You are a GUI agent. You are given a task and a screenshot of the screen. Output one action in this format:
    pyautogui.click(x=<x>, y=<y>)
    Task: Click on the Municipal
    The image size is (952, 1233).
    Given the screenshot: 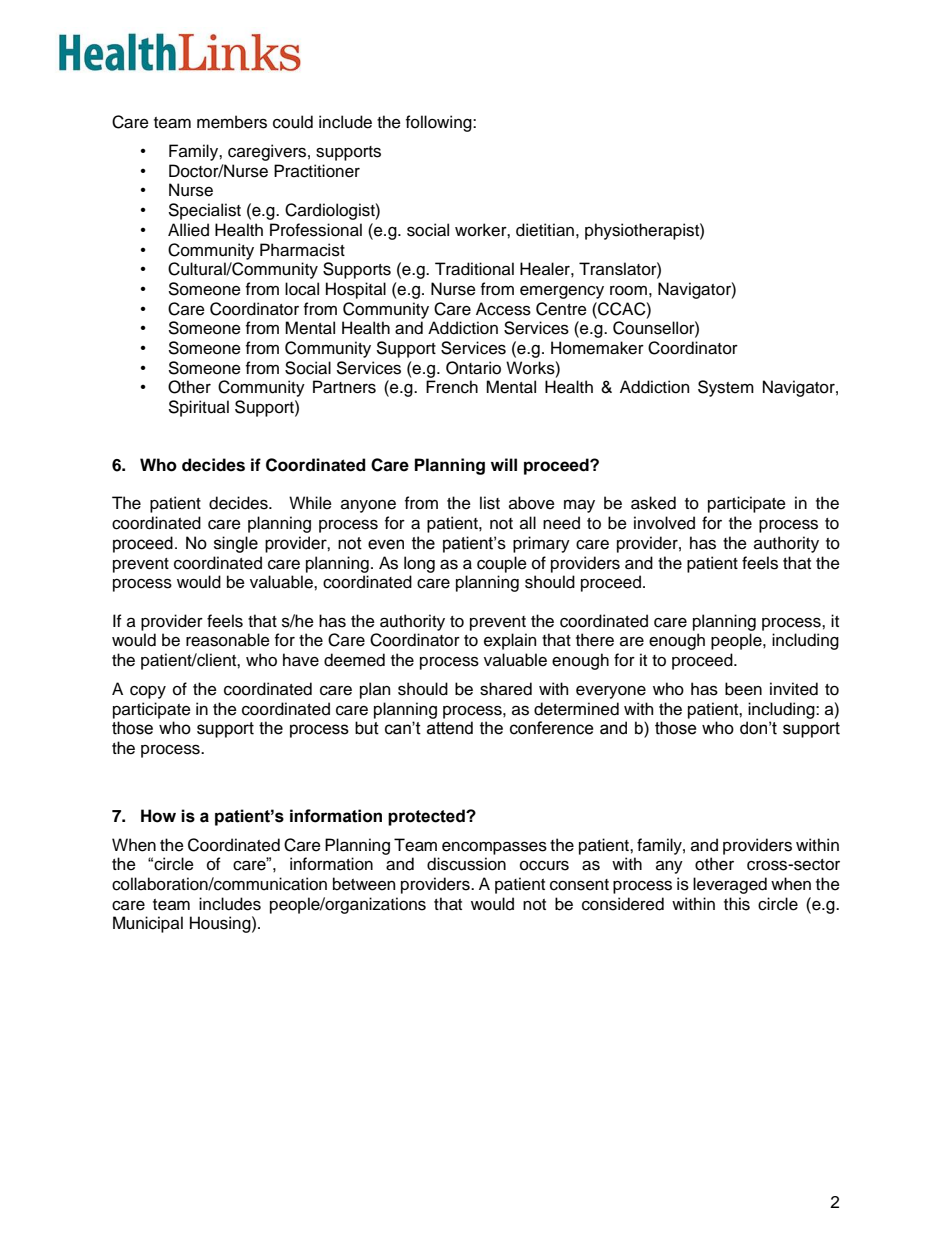 What is the action you would take?
    pyautogui.click(x=148, y=924)
